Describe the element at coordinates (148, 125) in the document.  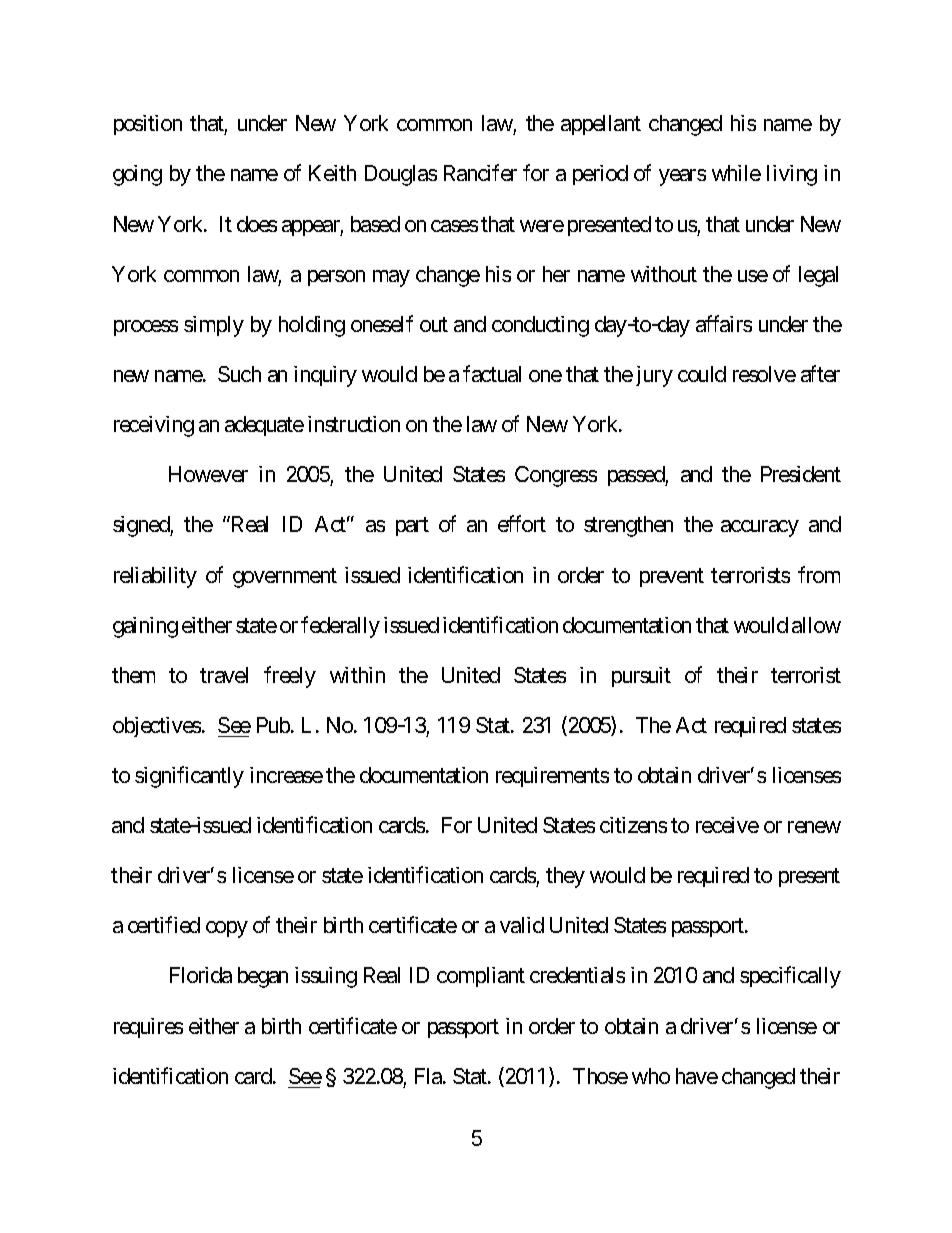
I see `position` at that location.
